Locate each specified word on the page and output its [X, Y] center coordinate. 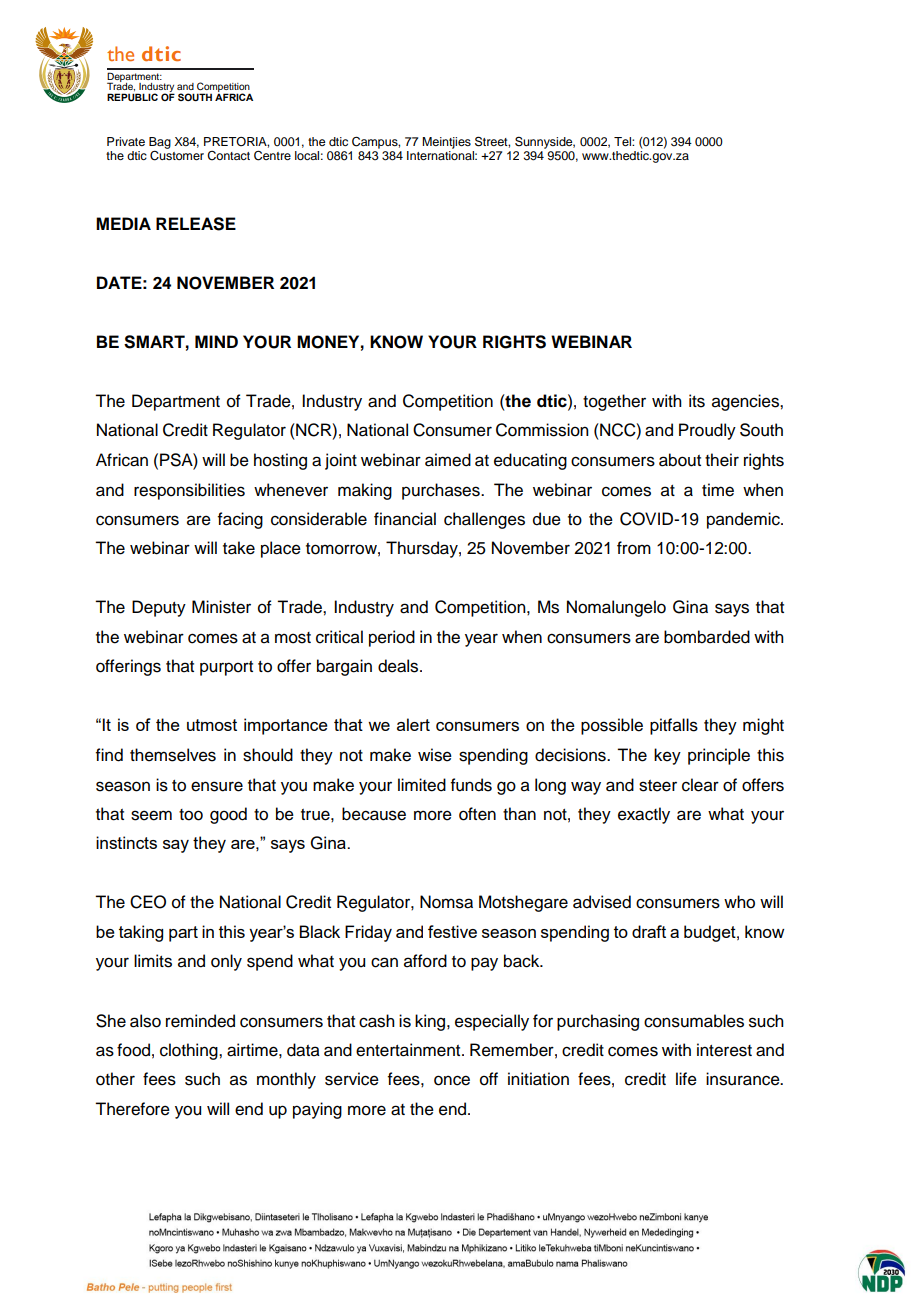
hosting [280, 461]
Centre [272, 155]
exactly [644, 815]
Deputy [159, 608]
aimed [448, 460]
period [392, 638]
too [191, 815]
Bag [160, 143]
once [452, 1080]
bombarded [707, 637]
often [477, 814]
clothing [190, 1051]
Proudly [707, 431]
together [614, 402]
